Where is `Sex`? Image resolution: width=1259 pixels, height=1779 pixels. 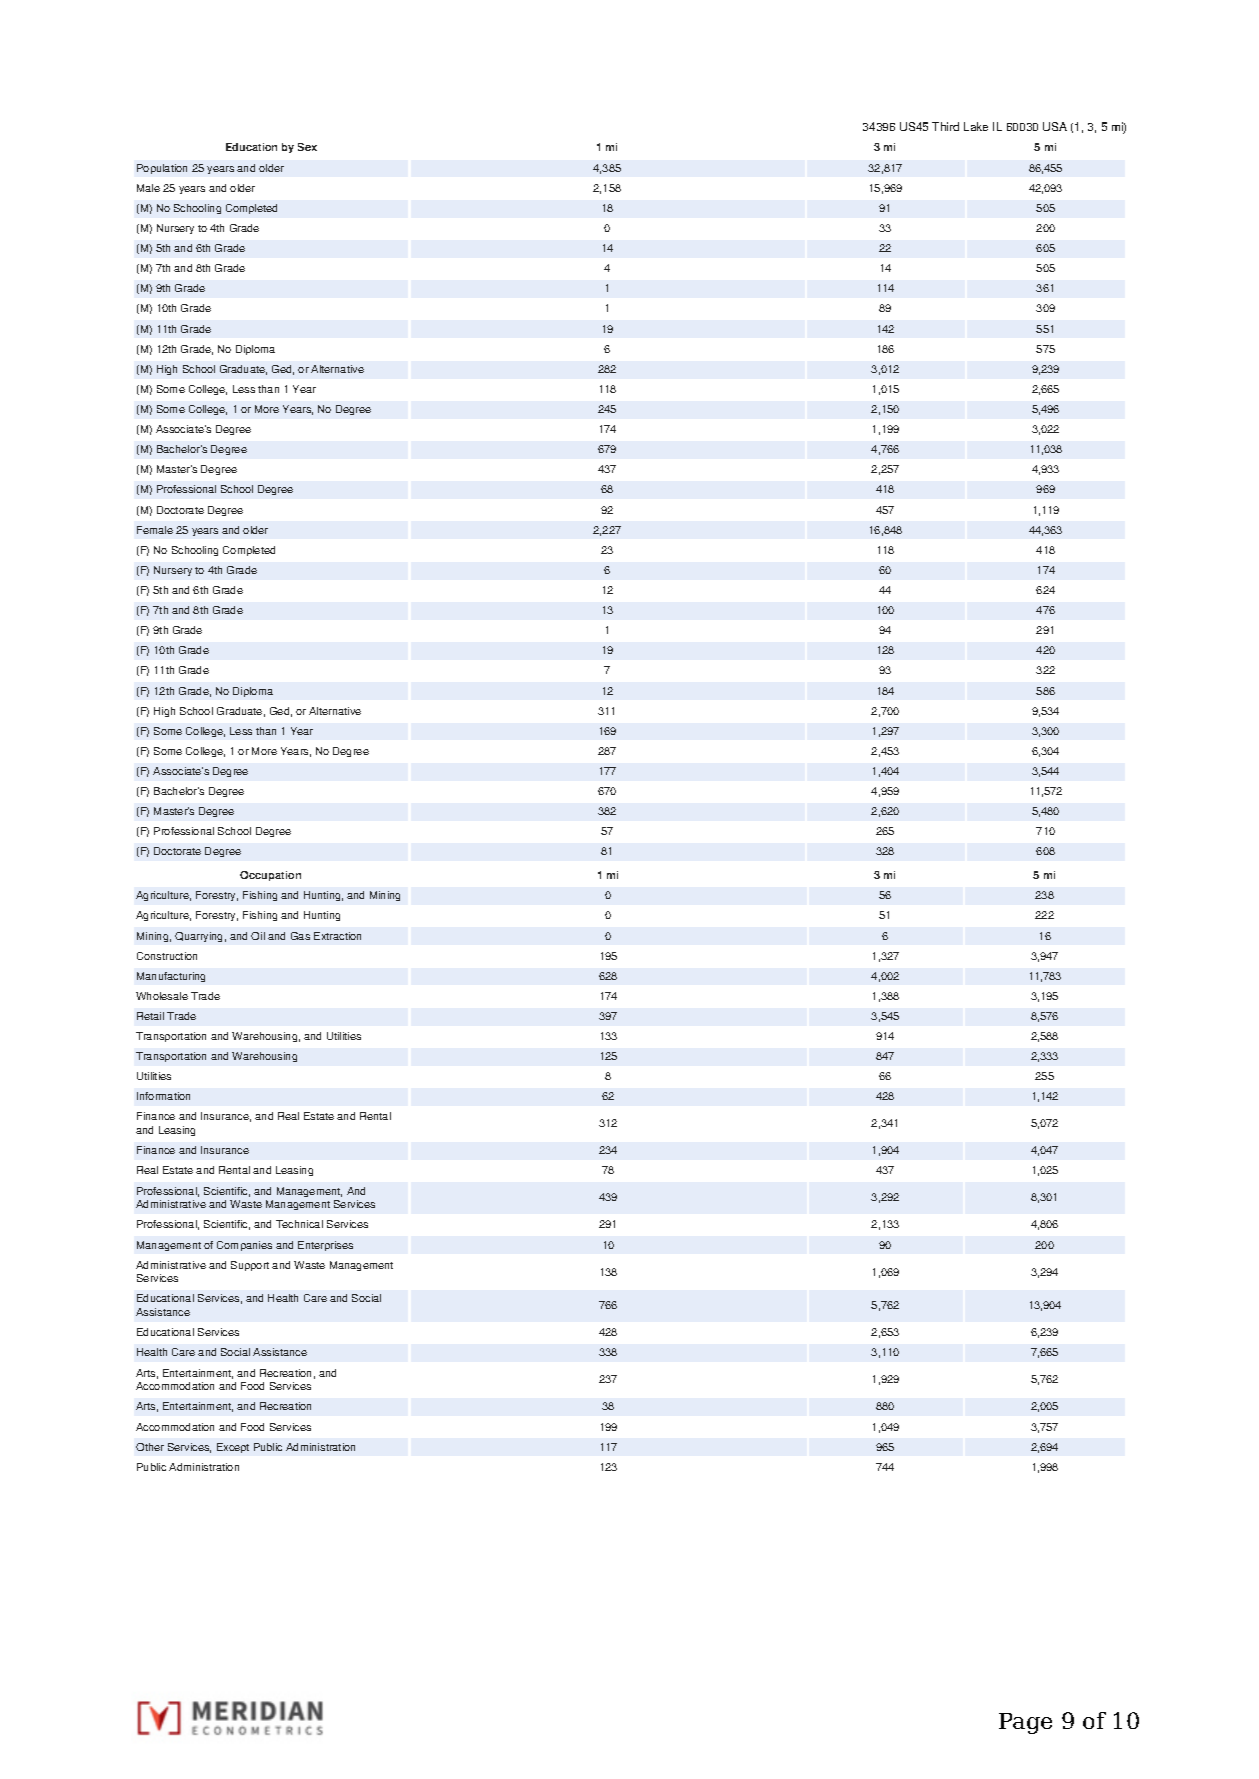
Sex is located at coordinates (307, 147).
